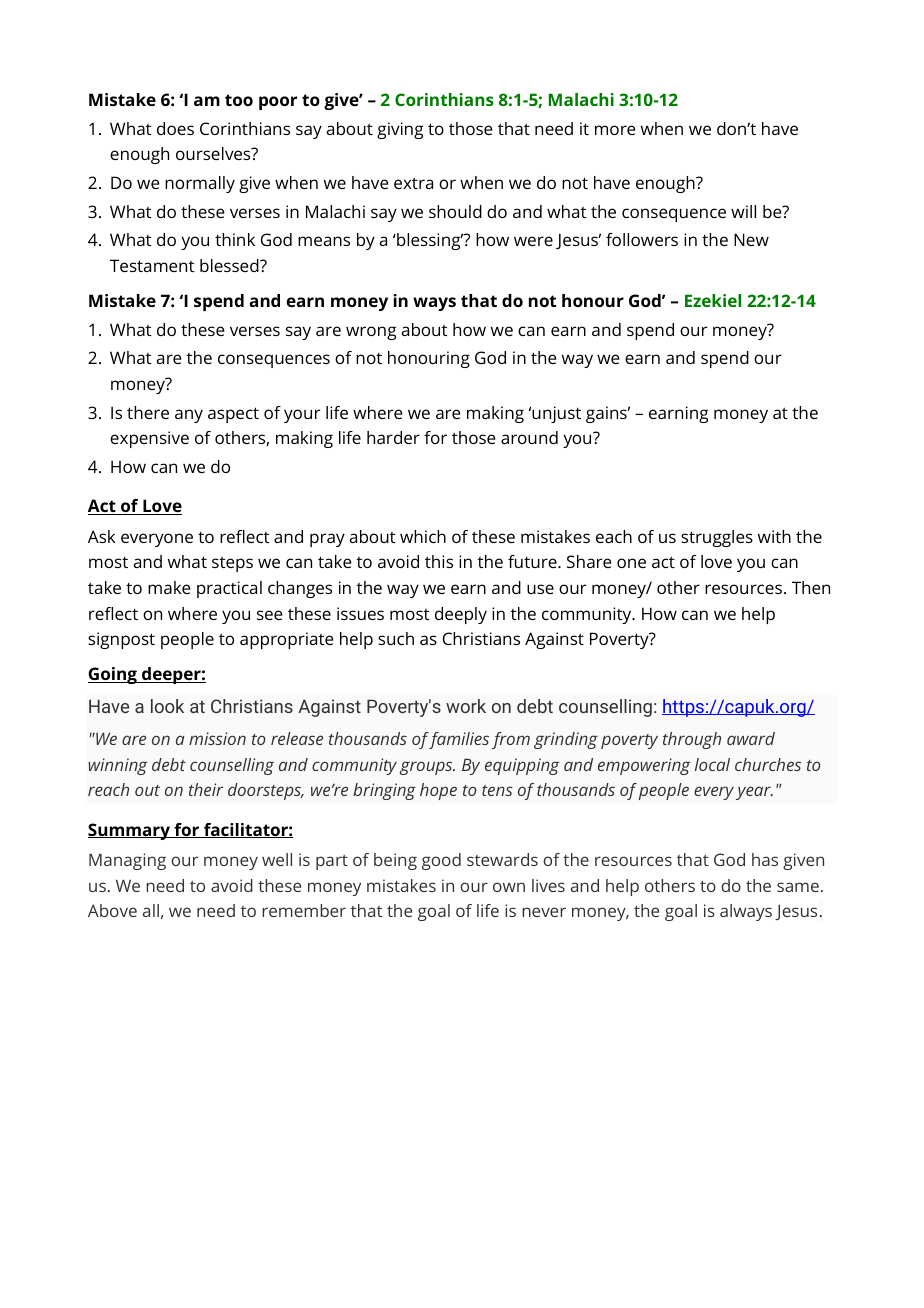 Image resolution: width=924 pixels, height=1308 pixels. I want to click on Ask, so click(102, 536).
